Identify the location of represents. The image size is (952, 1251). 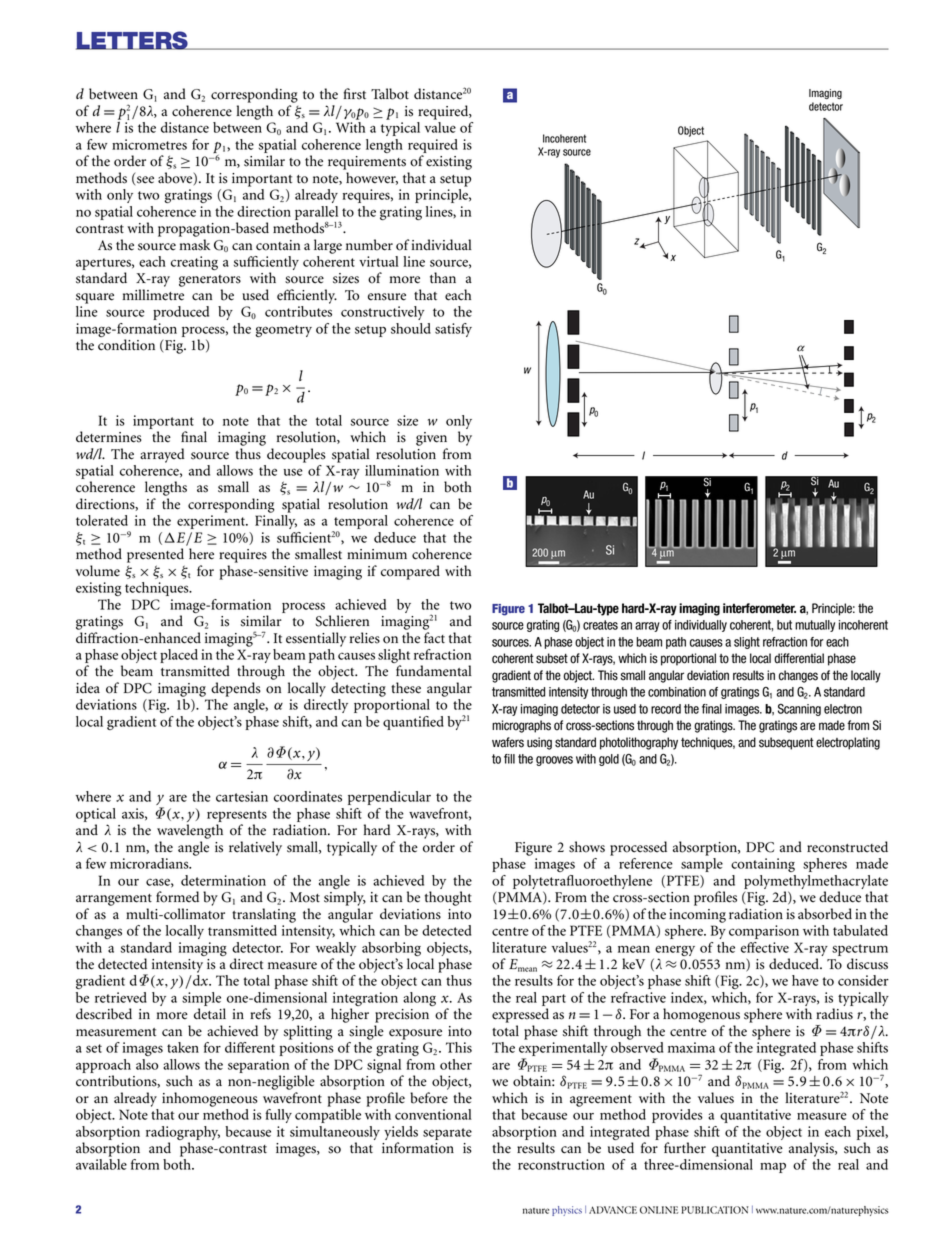
(237, 816).
